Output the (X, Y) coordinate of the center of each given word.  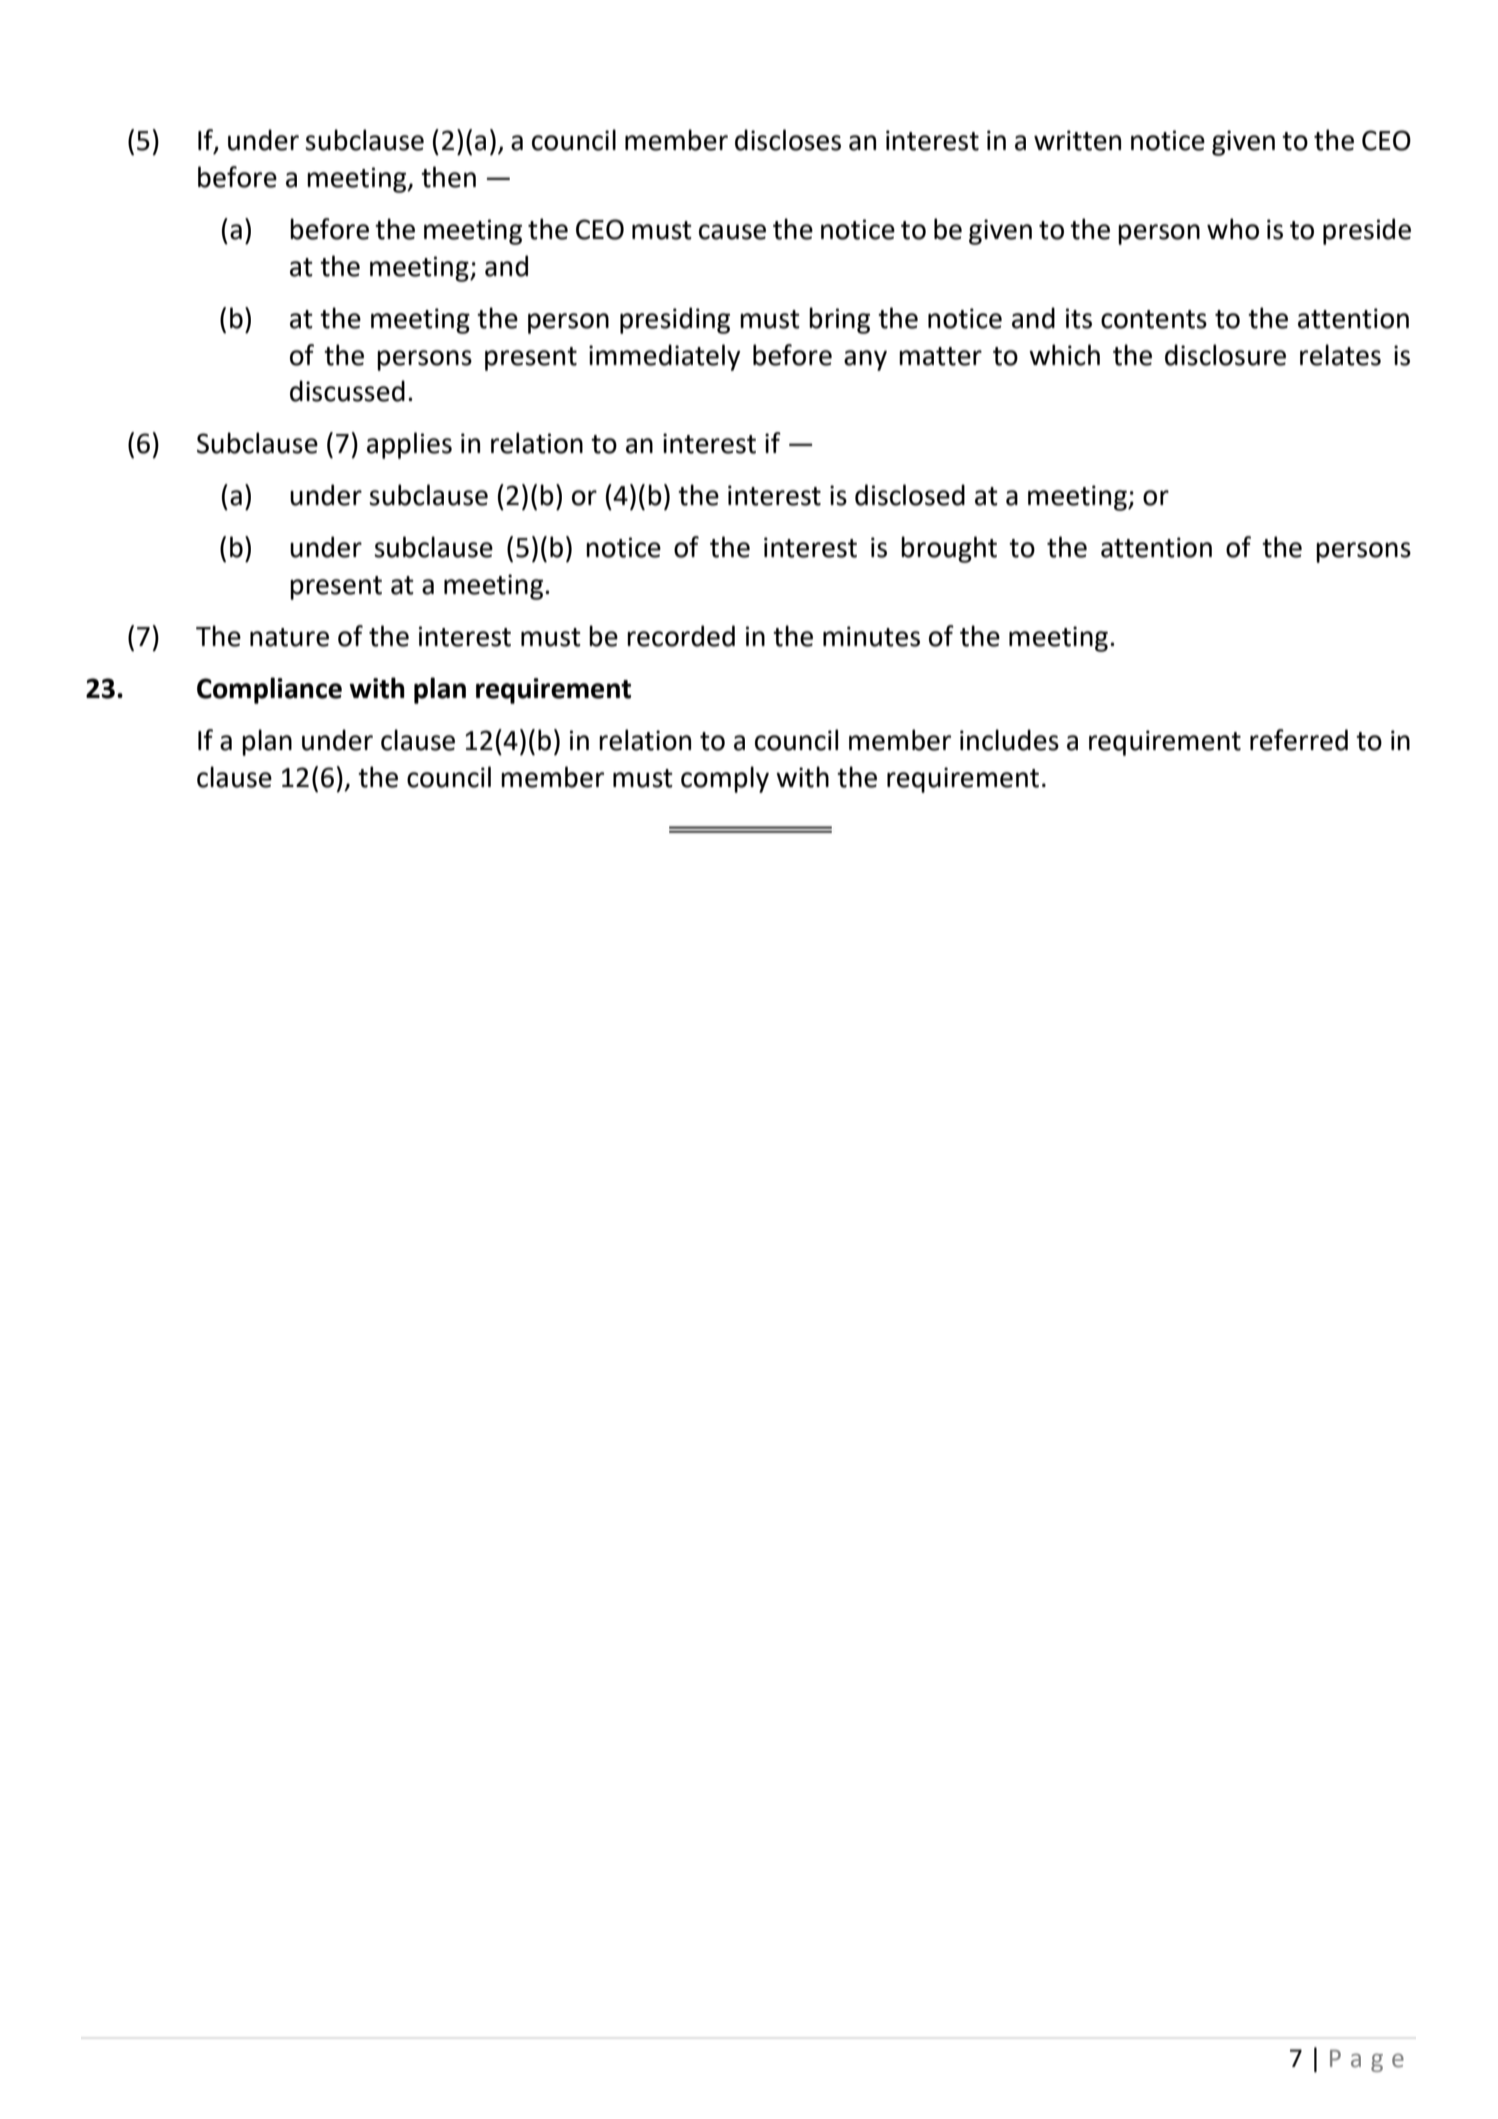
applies (409, 445)
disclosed (910, 495)
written (1077, 140)
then (448, 177)
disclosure (1225, 355)
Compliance (269, 690)
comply (725, 779)
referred (1299, 740)
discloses (788, 140)
